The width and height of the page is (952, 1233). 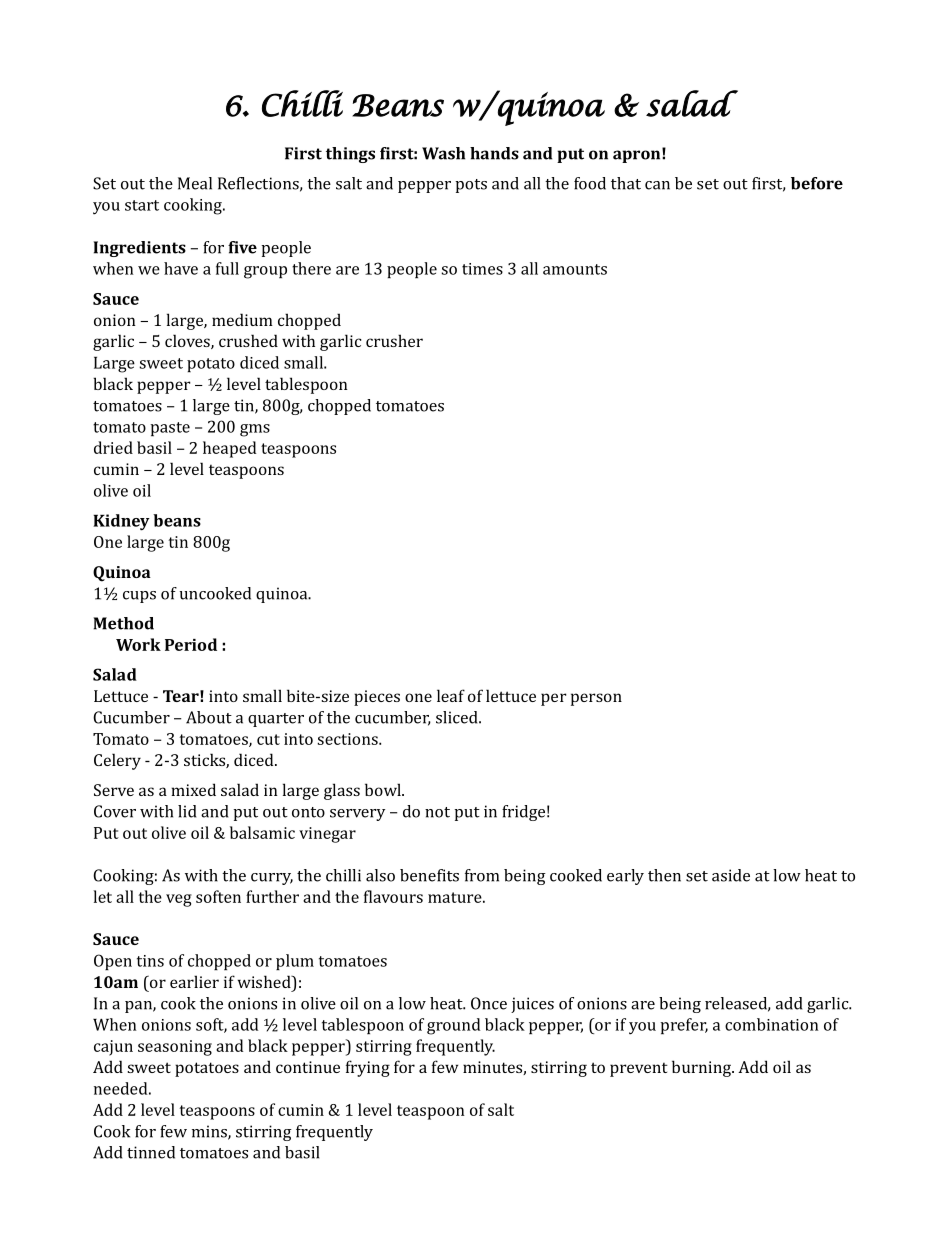 I want to click on aside, so click(x=731, y=875).
